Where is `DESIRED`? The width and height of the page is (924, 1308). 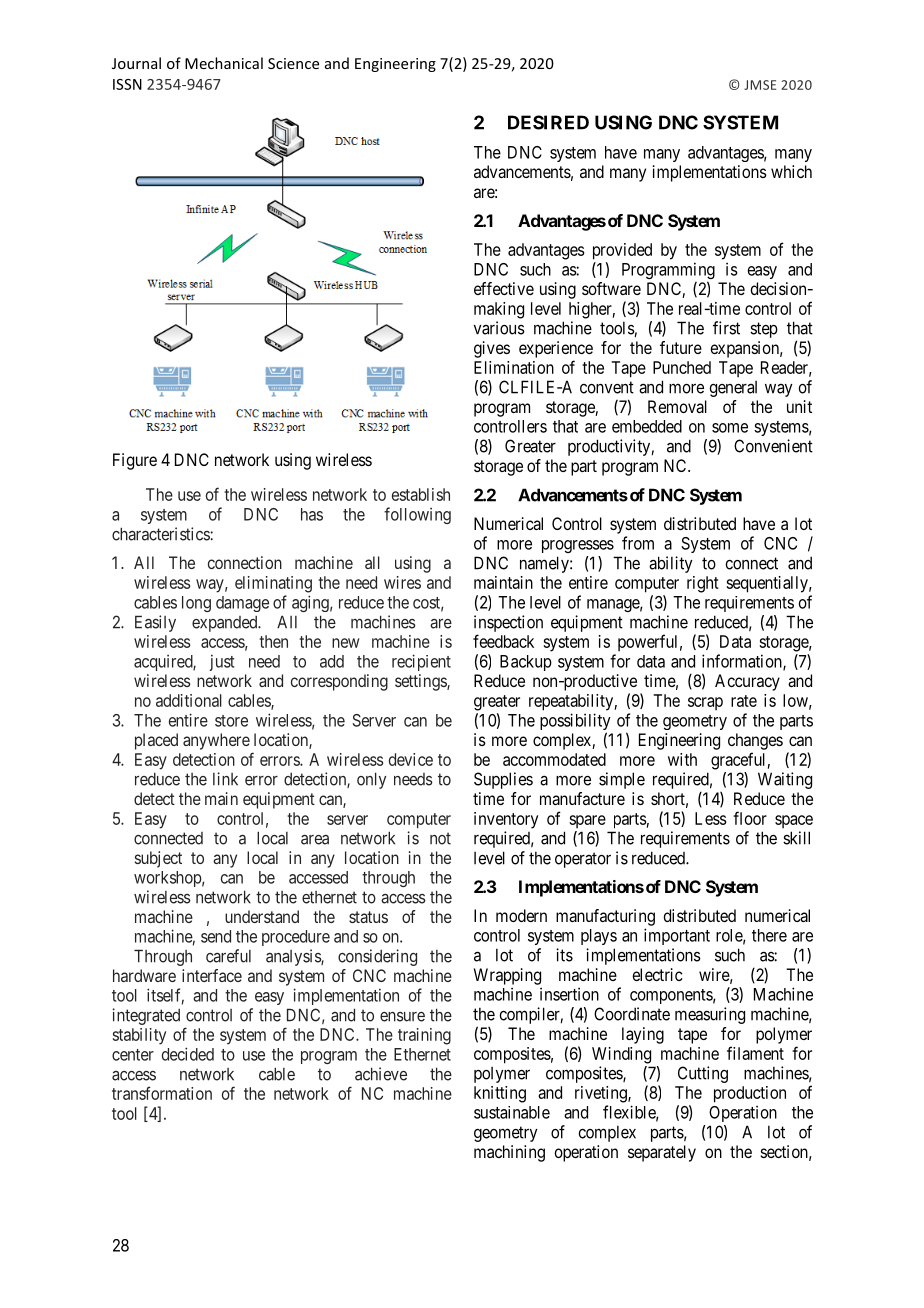 DESIRED is located at coordinates (548, 122).
